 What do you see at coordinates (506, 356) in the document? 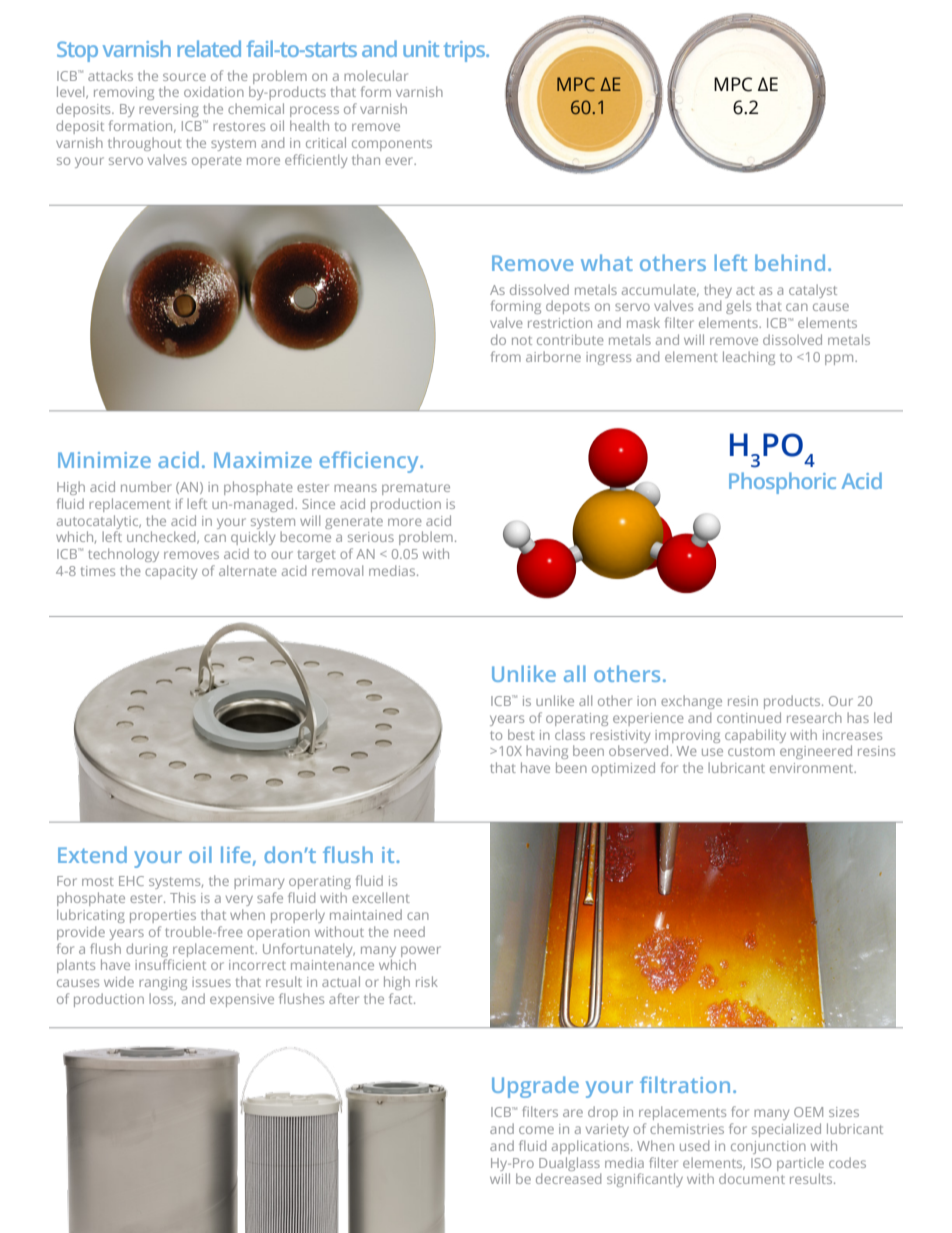
I see `from` at bounding box center [506, 356].
